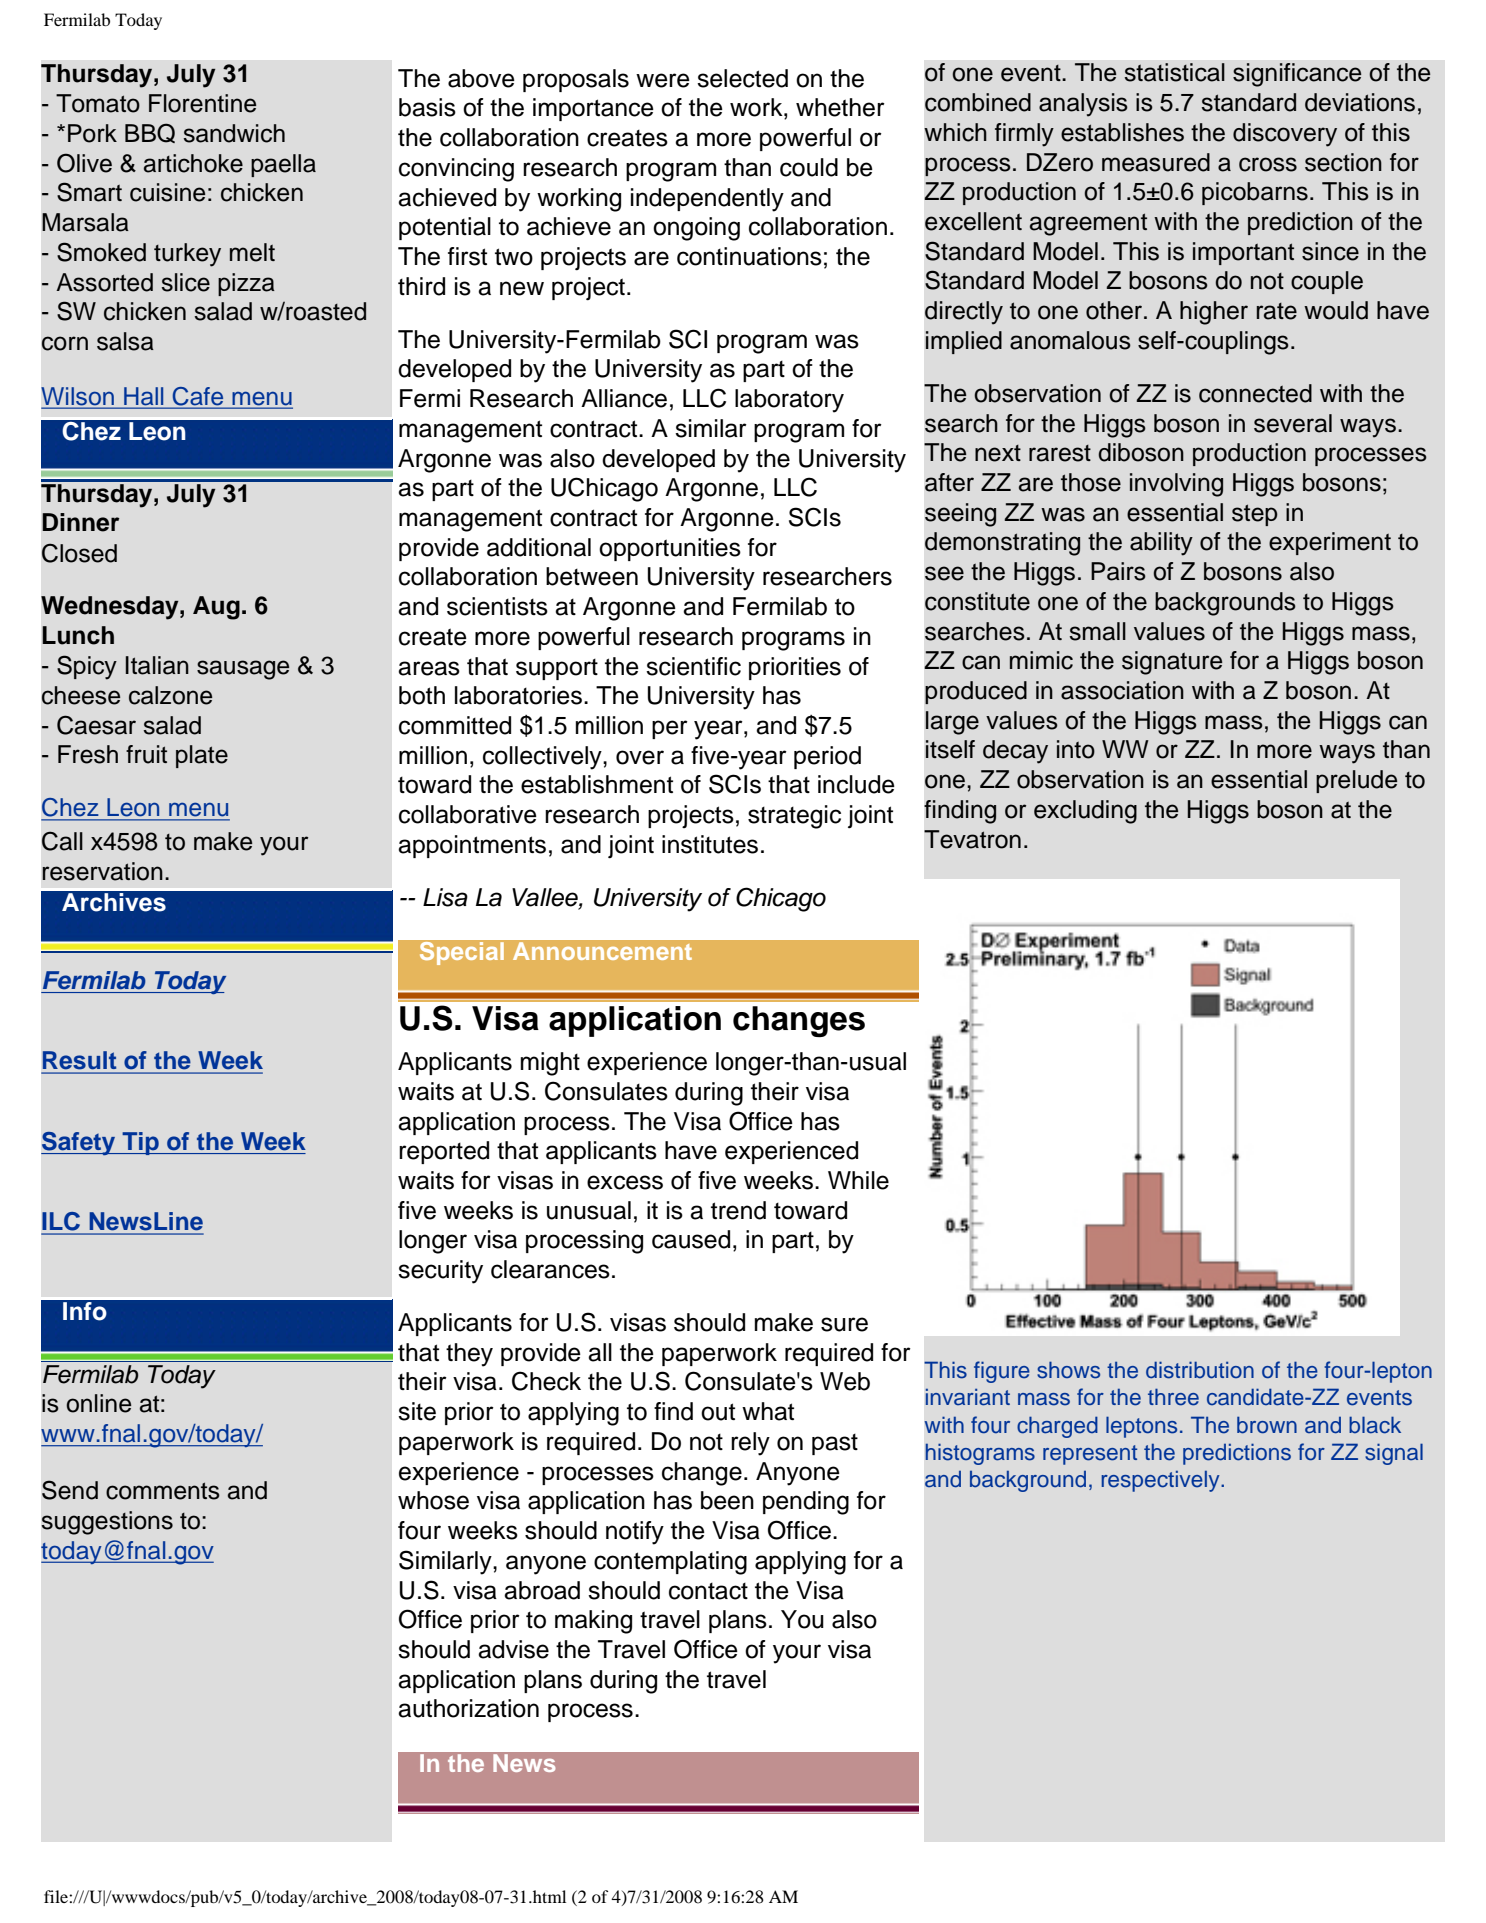  I want to click on selected, so click(742, 78).
